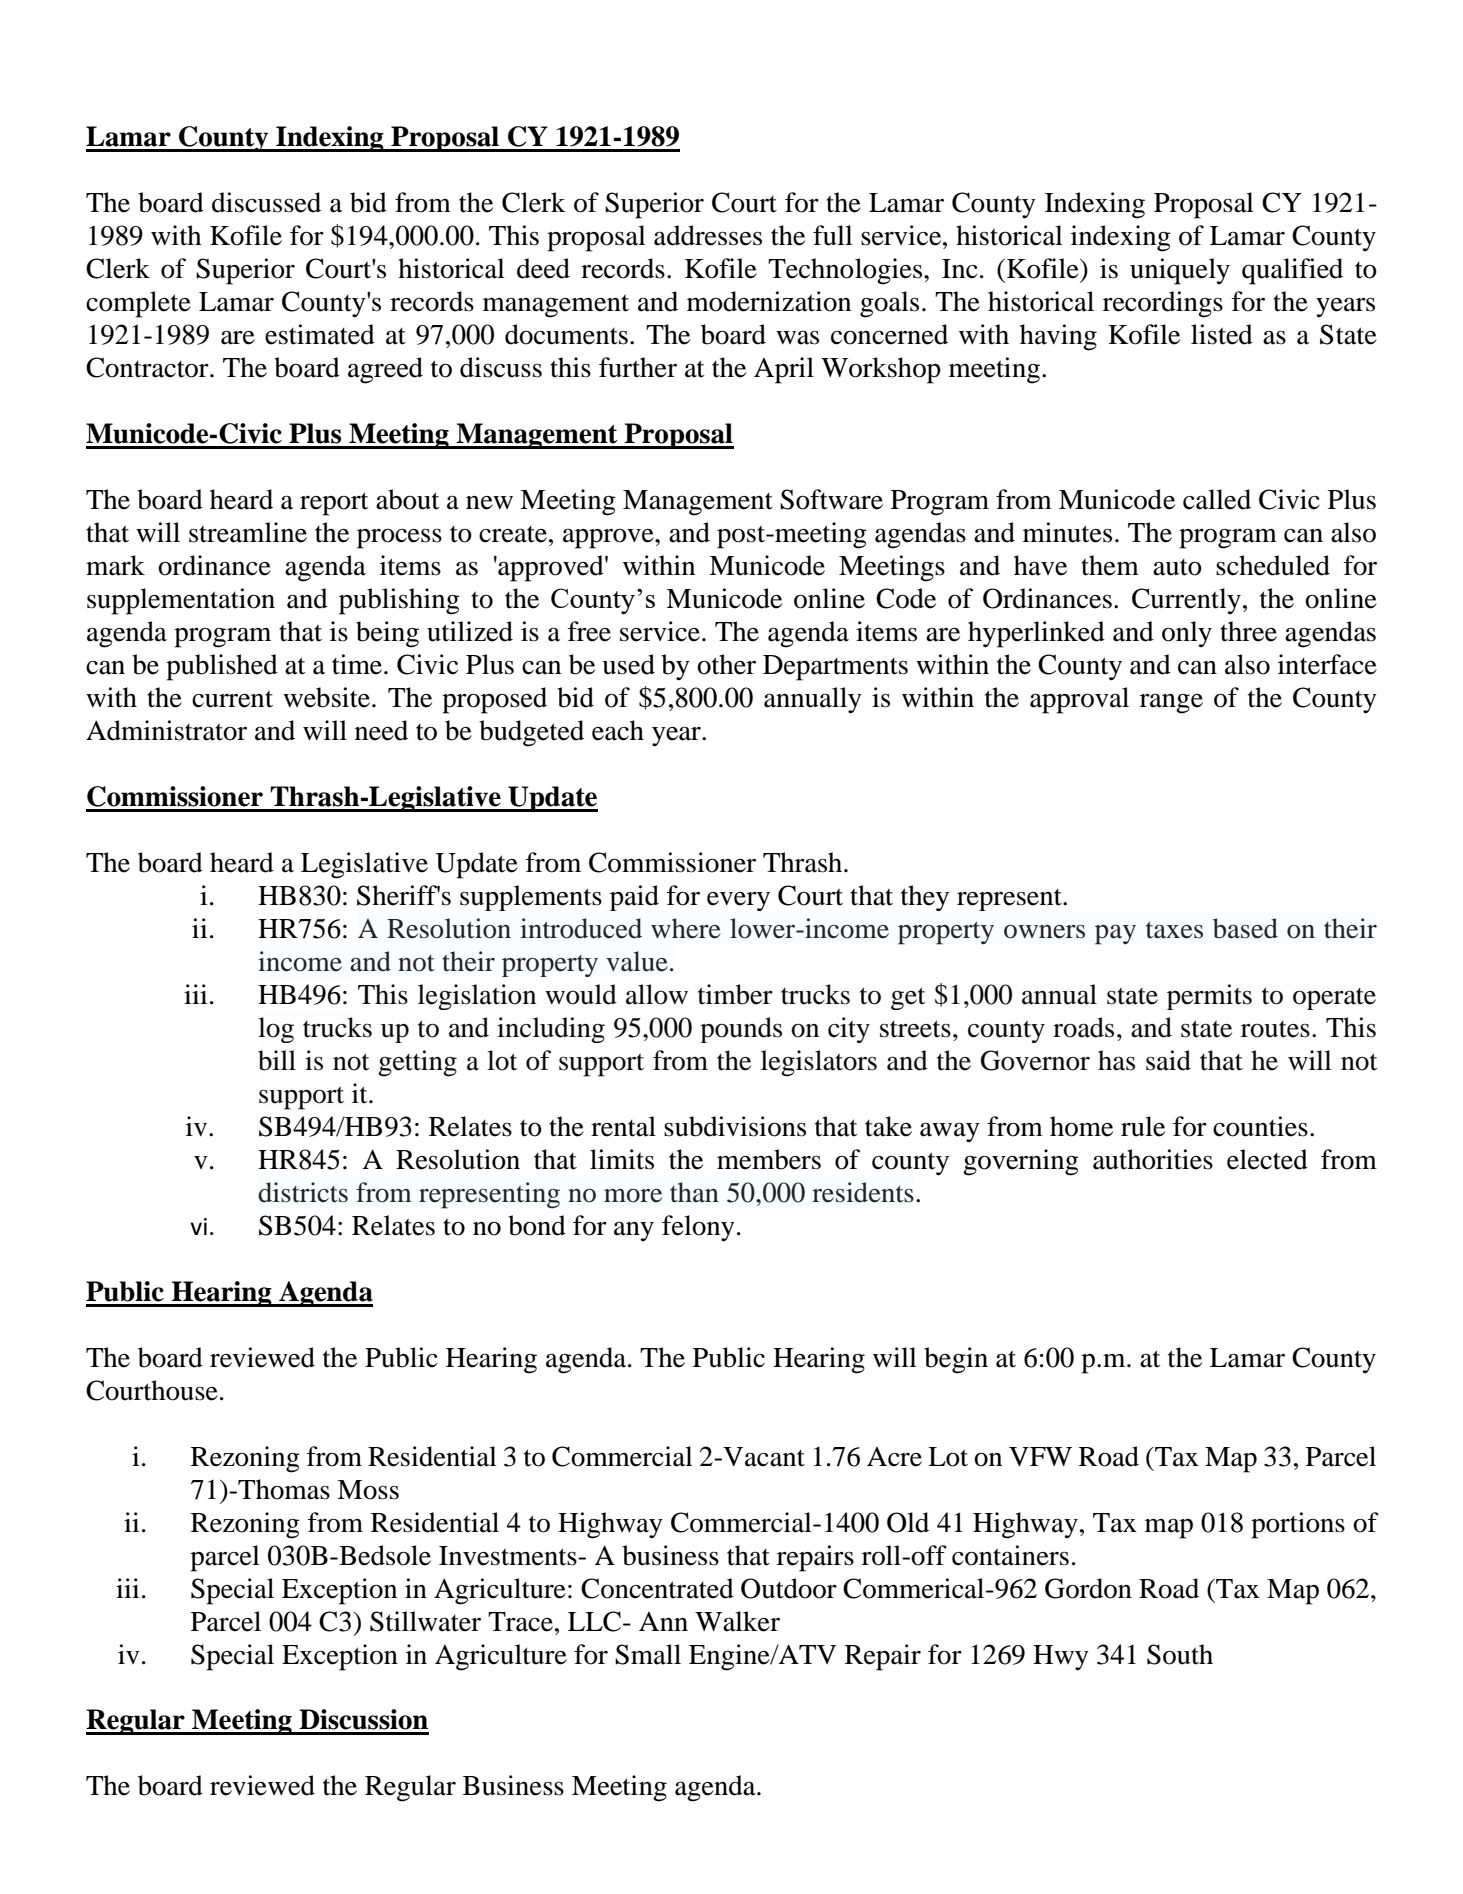  What do you see at coordinates (769, 301) in the screenshot?
I see `modernization` at bounding box center [769, 301].
